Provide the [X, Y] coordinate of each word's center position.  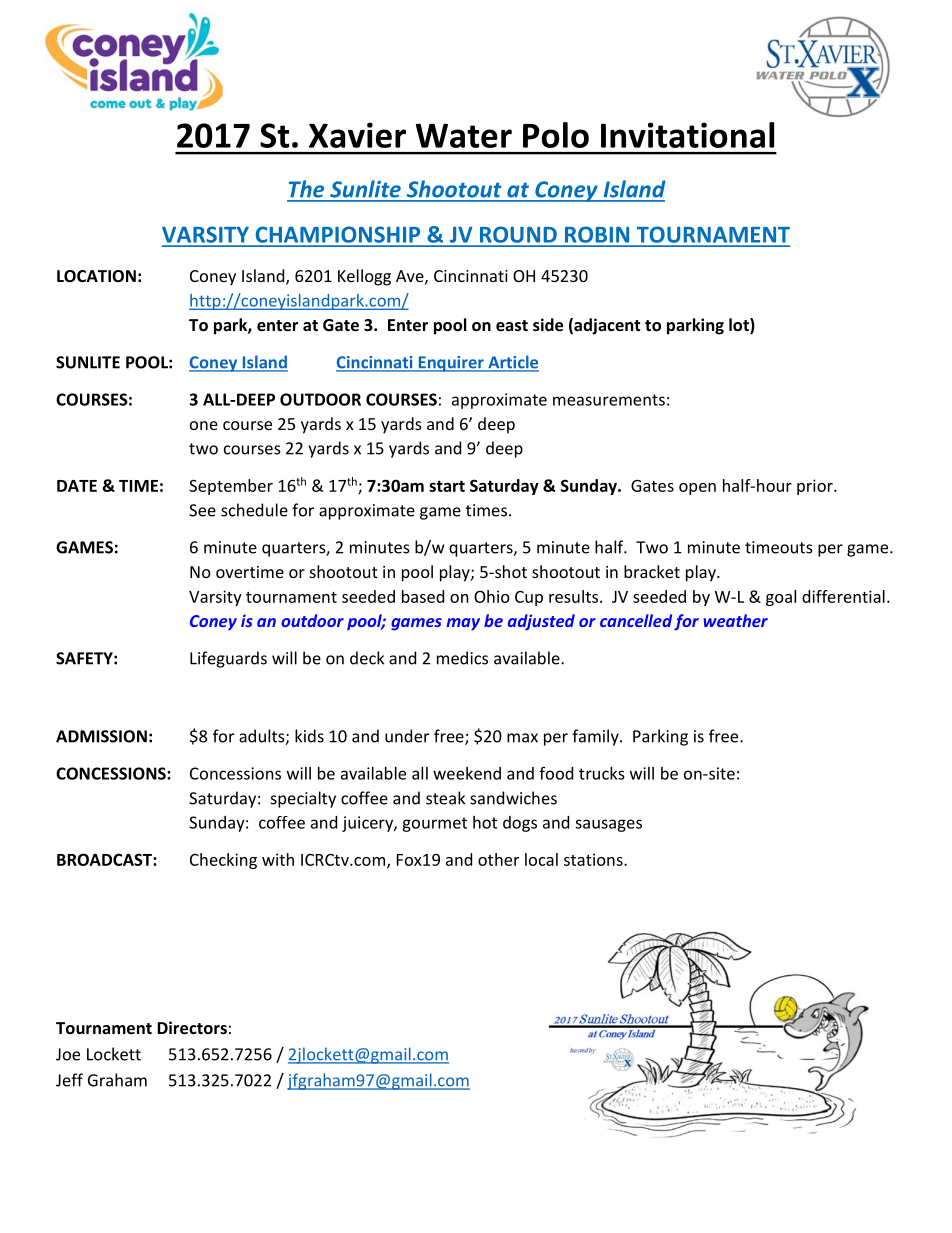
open [697, 489]
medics [462, 658]
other [498, 859]
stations [594, 859]
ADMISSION [101, 736]
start [447, 486]
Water [464, 135]
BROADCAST [105, 859]
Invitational [687, 135]
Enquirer [451, 364]
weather [735, 620]
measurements [609, 400]
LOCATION [96, 276]
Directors [192, 1027]
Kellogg [364, 277]
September [231, 487]
